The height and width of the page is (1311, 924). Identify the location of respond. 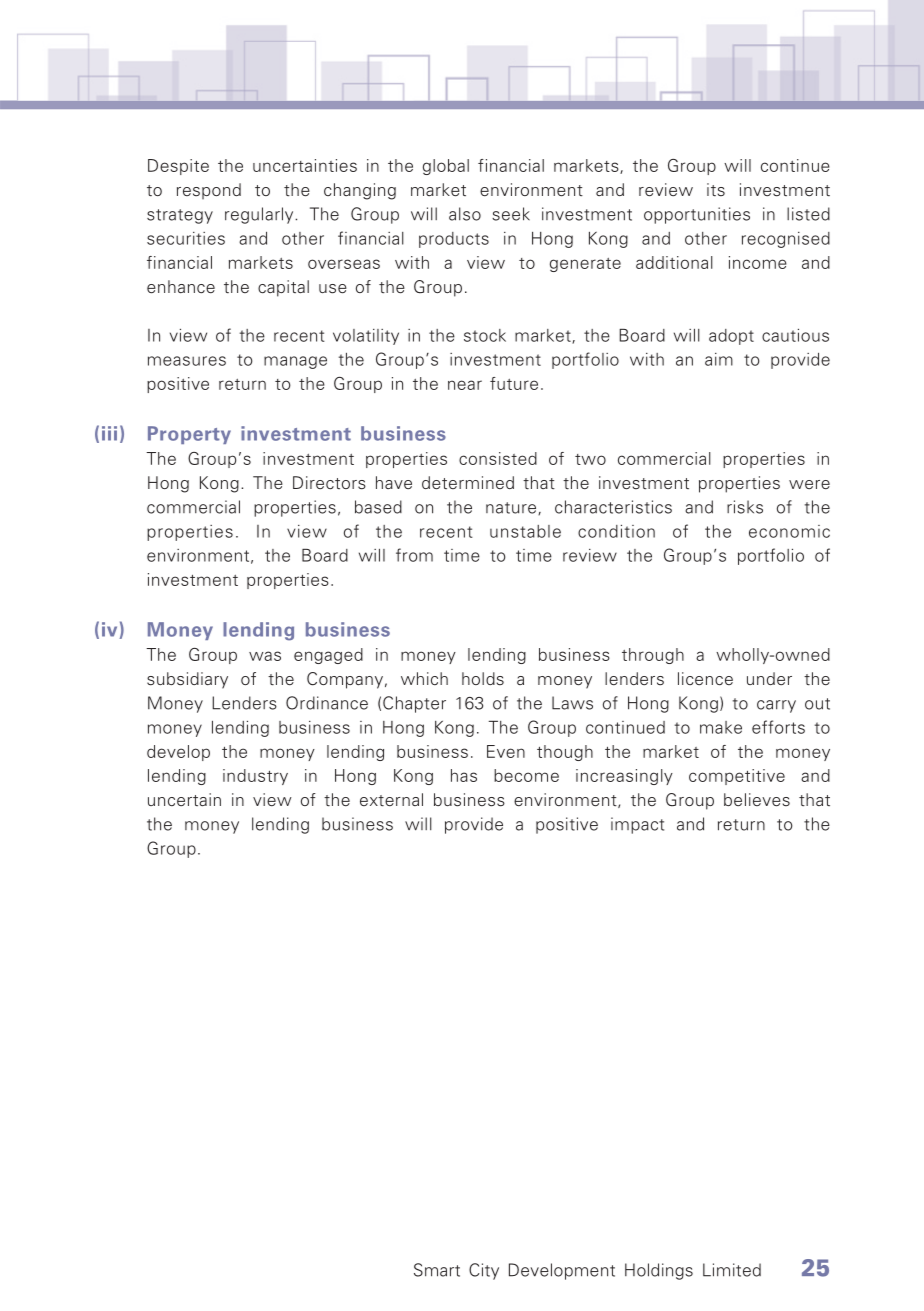
(209, 191).
